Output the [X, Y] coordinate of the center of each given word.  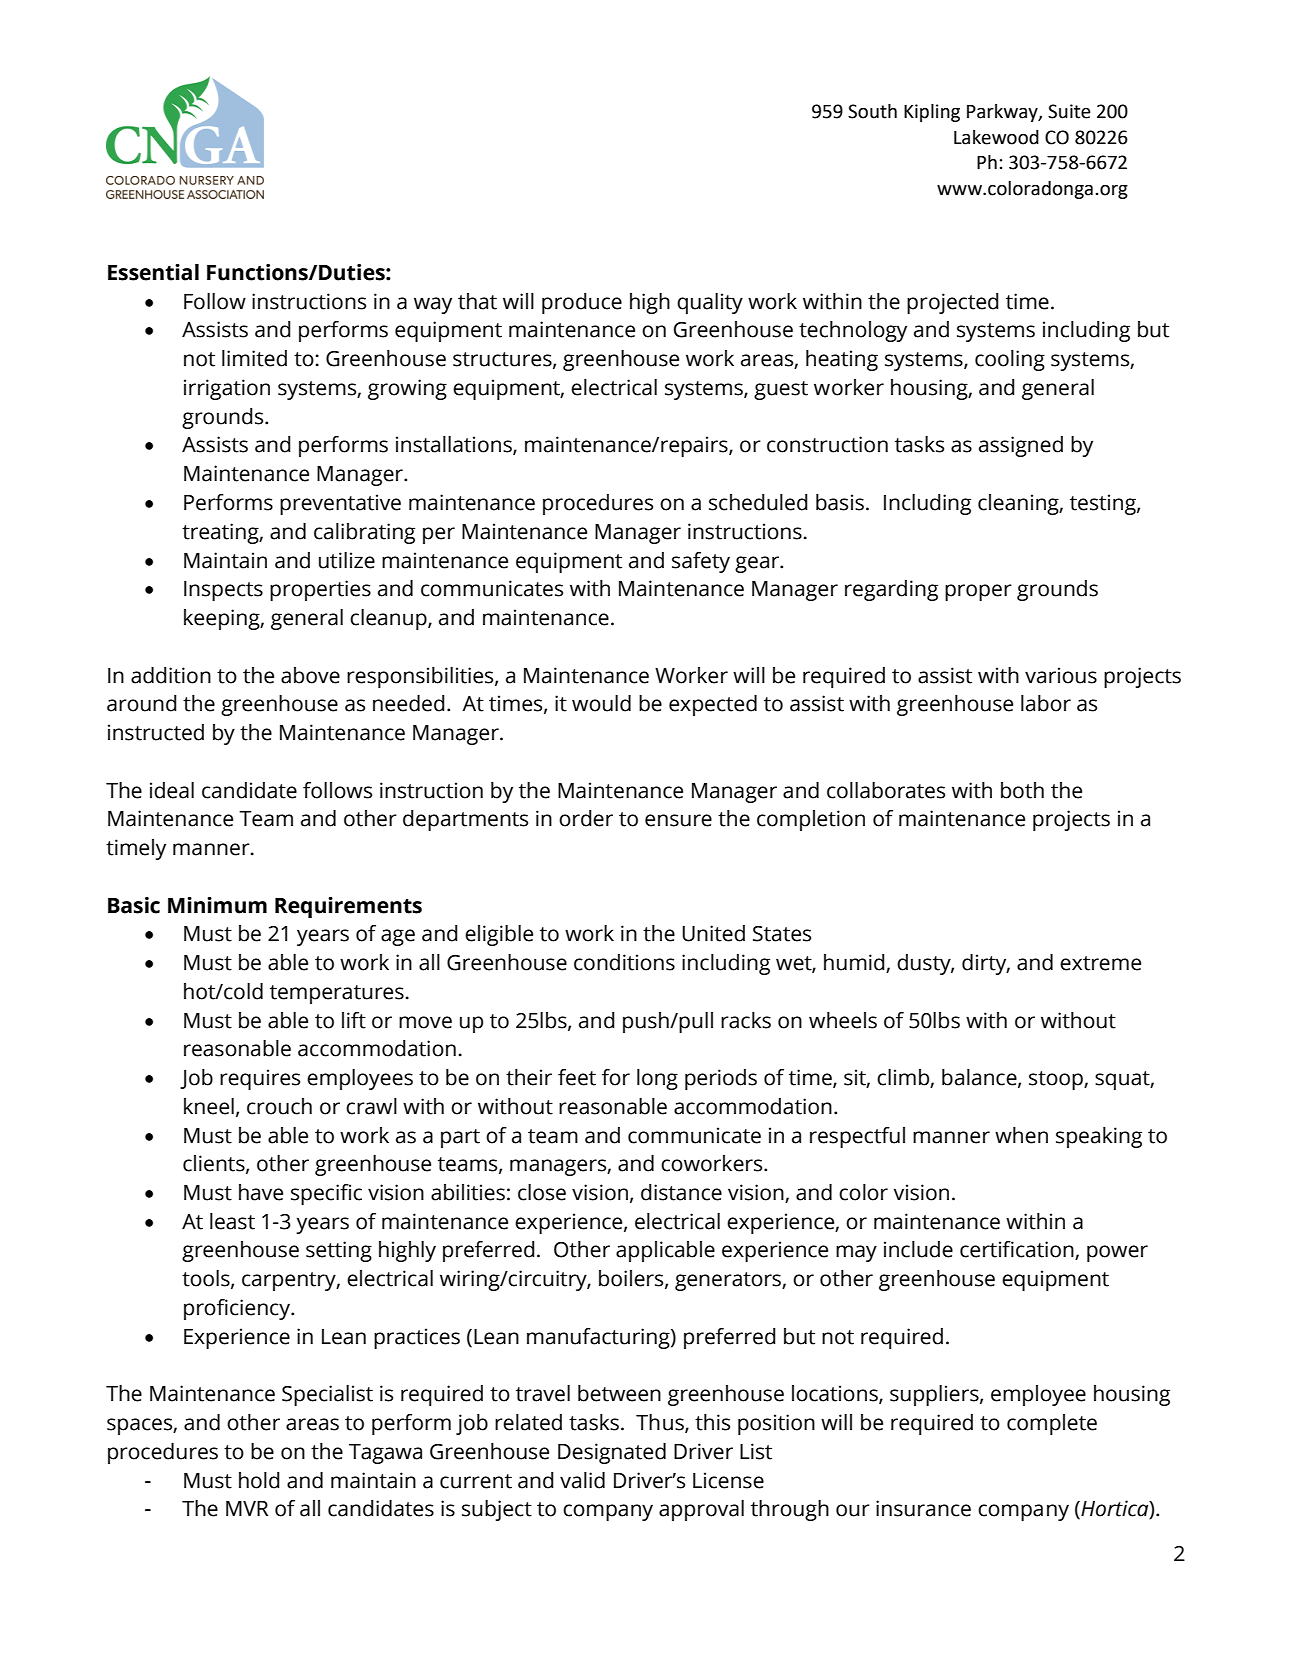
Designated [612, 1453]
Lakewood [996, 137]
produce [582, 303]
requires [260, 1079]
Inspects [223, 591]
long [657, 1079]
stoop [1057, 1080]
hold [259, 1480]
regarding [891, 590]
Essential [153, 272]
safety [701, 562]
